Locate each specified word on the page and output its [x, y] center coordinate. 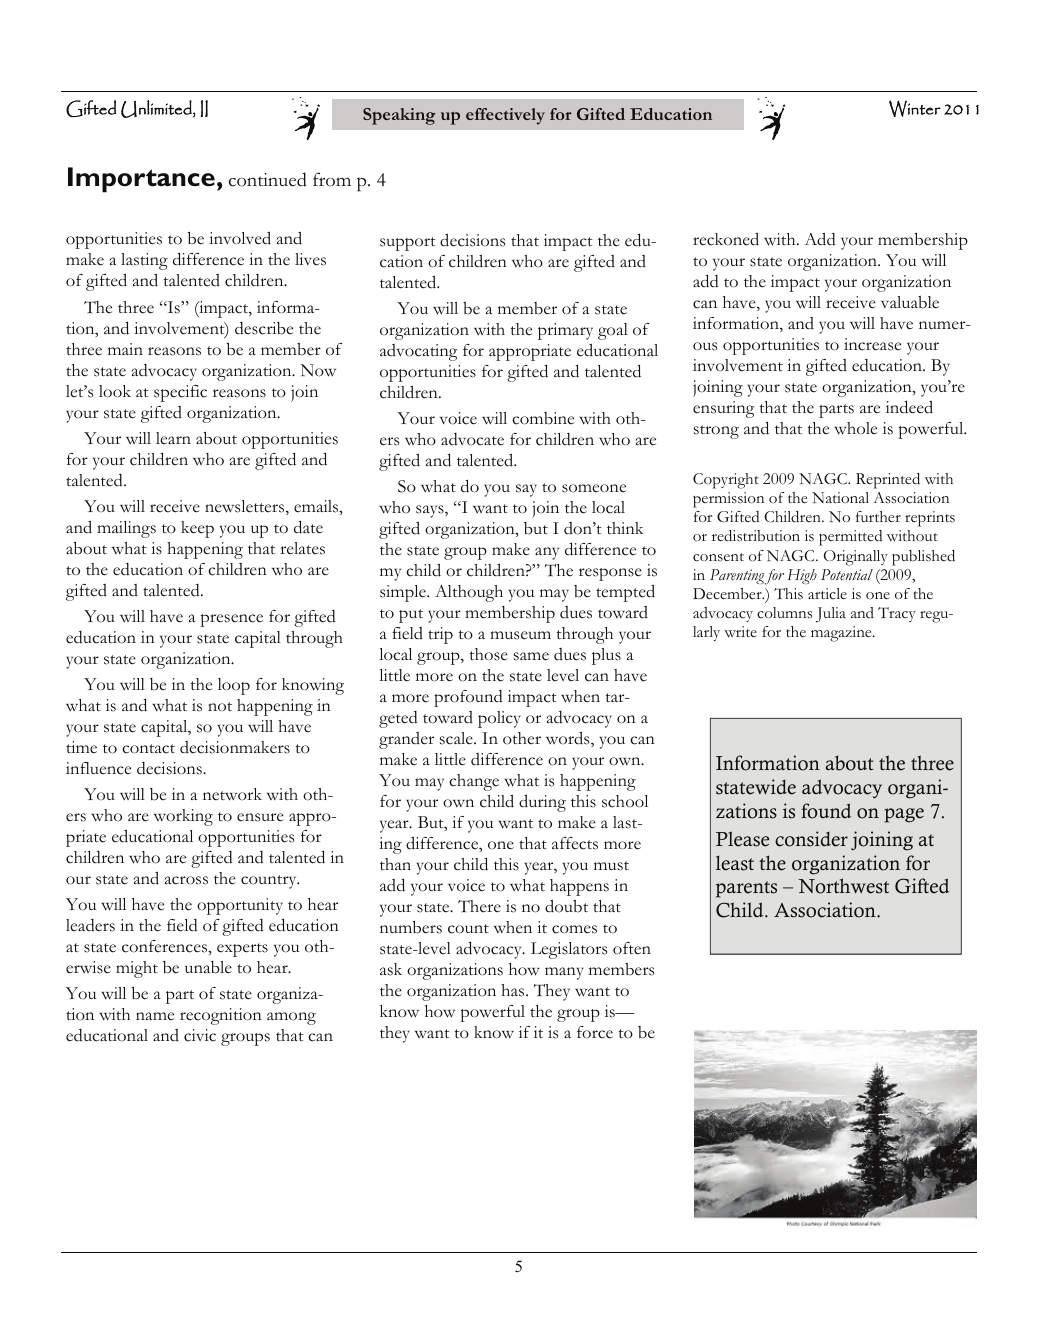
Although [469, 593]
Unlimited [157, 109]
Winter [915, 108]
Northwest [843, 886]
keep [197, 529]
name [155, 1016]
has [514, 990]
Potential [847, 574]
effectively [505, 116]
